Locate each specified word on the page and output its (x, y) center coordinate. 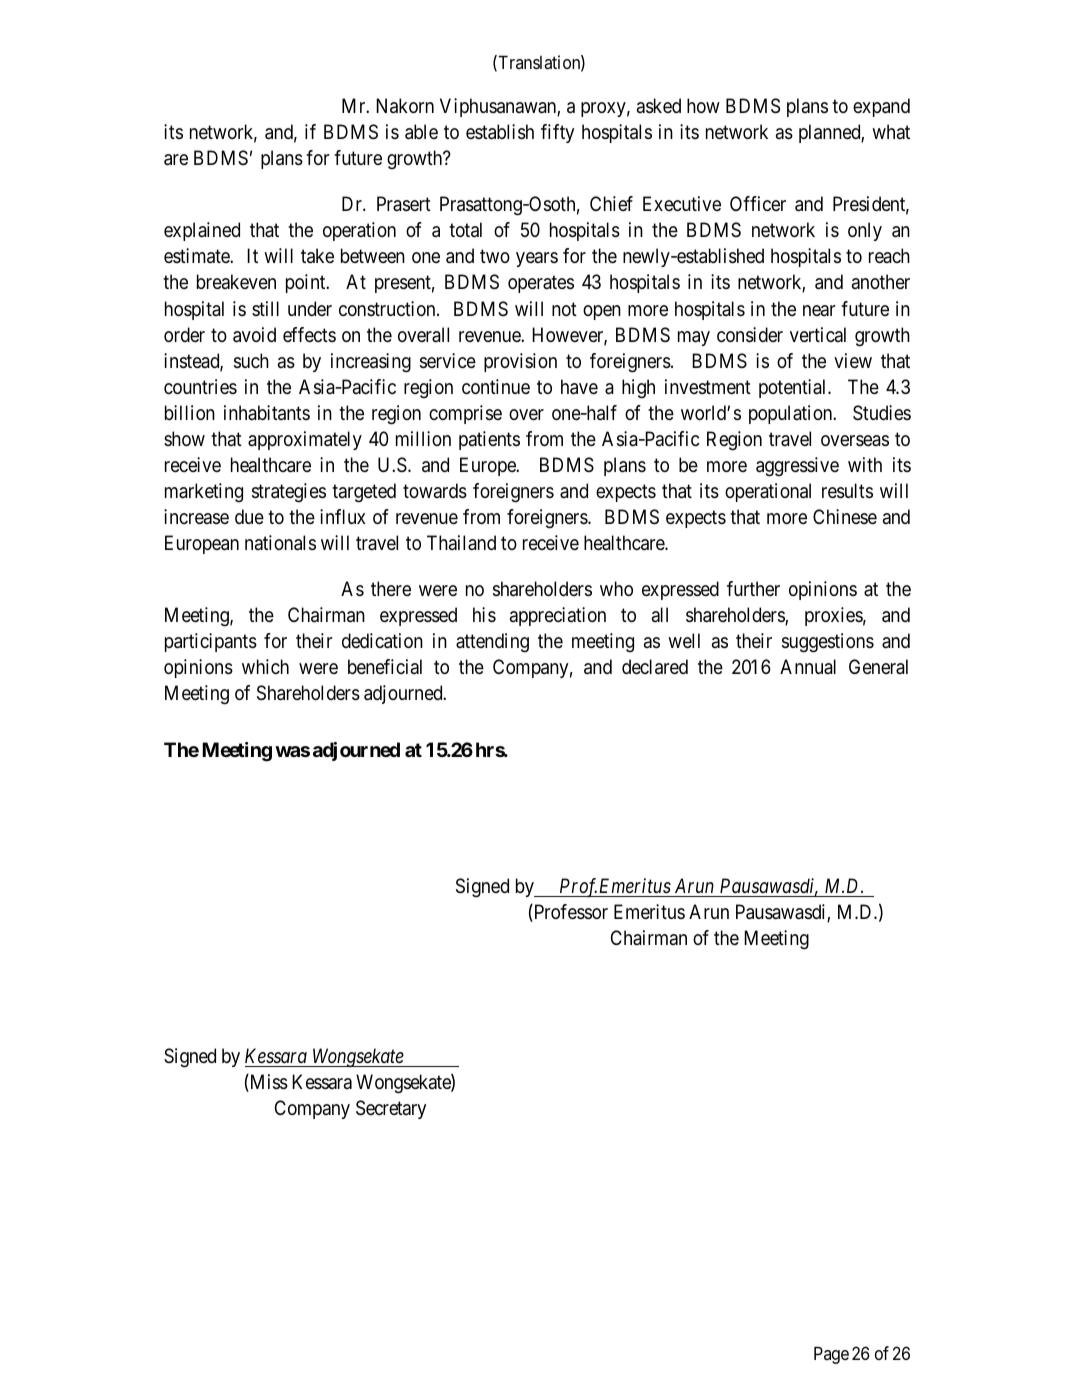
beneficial (385, 667)
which (265, 666)
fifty (557, 133)
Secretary (391, 1109)
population (792, 414)
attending (492, 643)
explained (202, 231)
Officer (758, 203)
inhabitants (267, 413)
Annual (808, 667)
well (684, 640)
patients (489, 440)
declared (655, 667)
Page (831, 1355)
